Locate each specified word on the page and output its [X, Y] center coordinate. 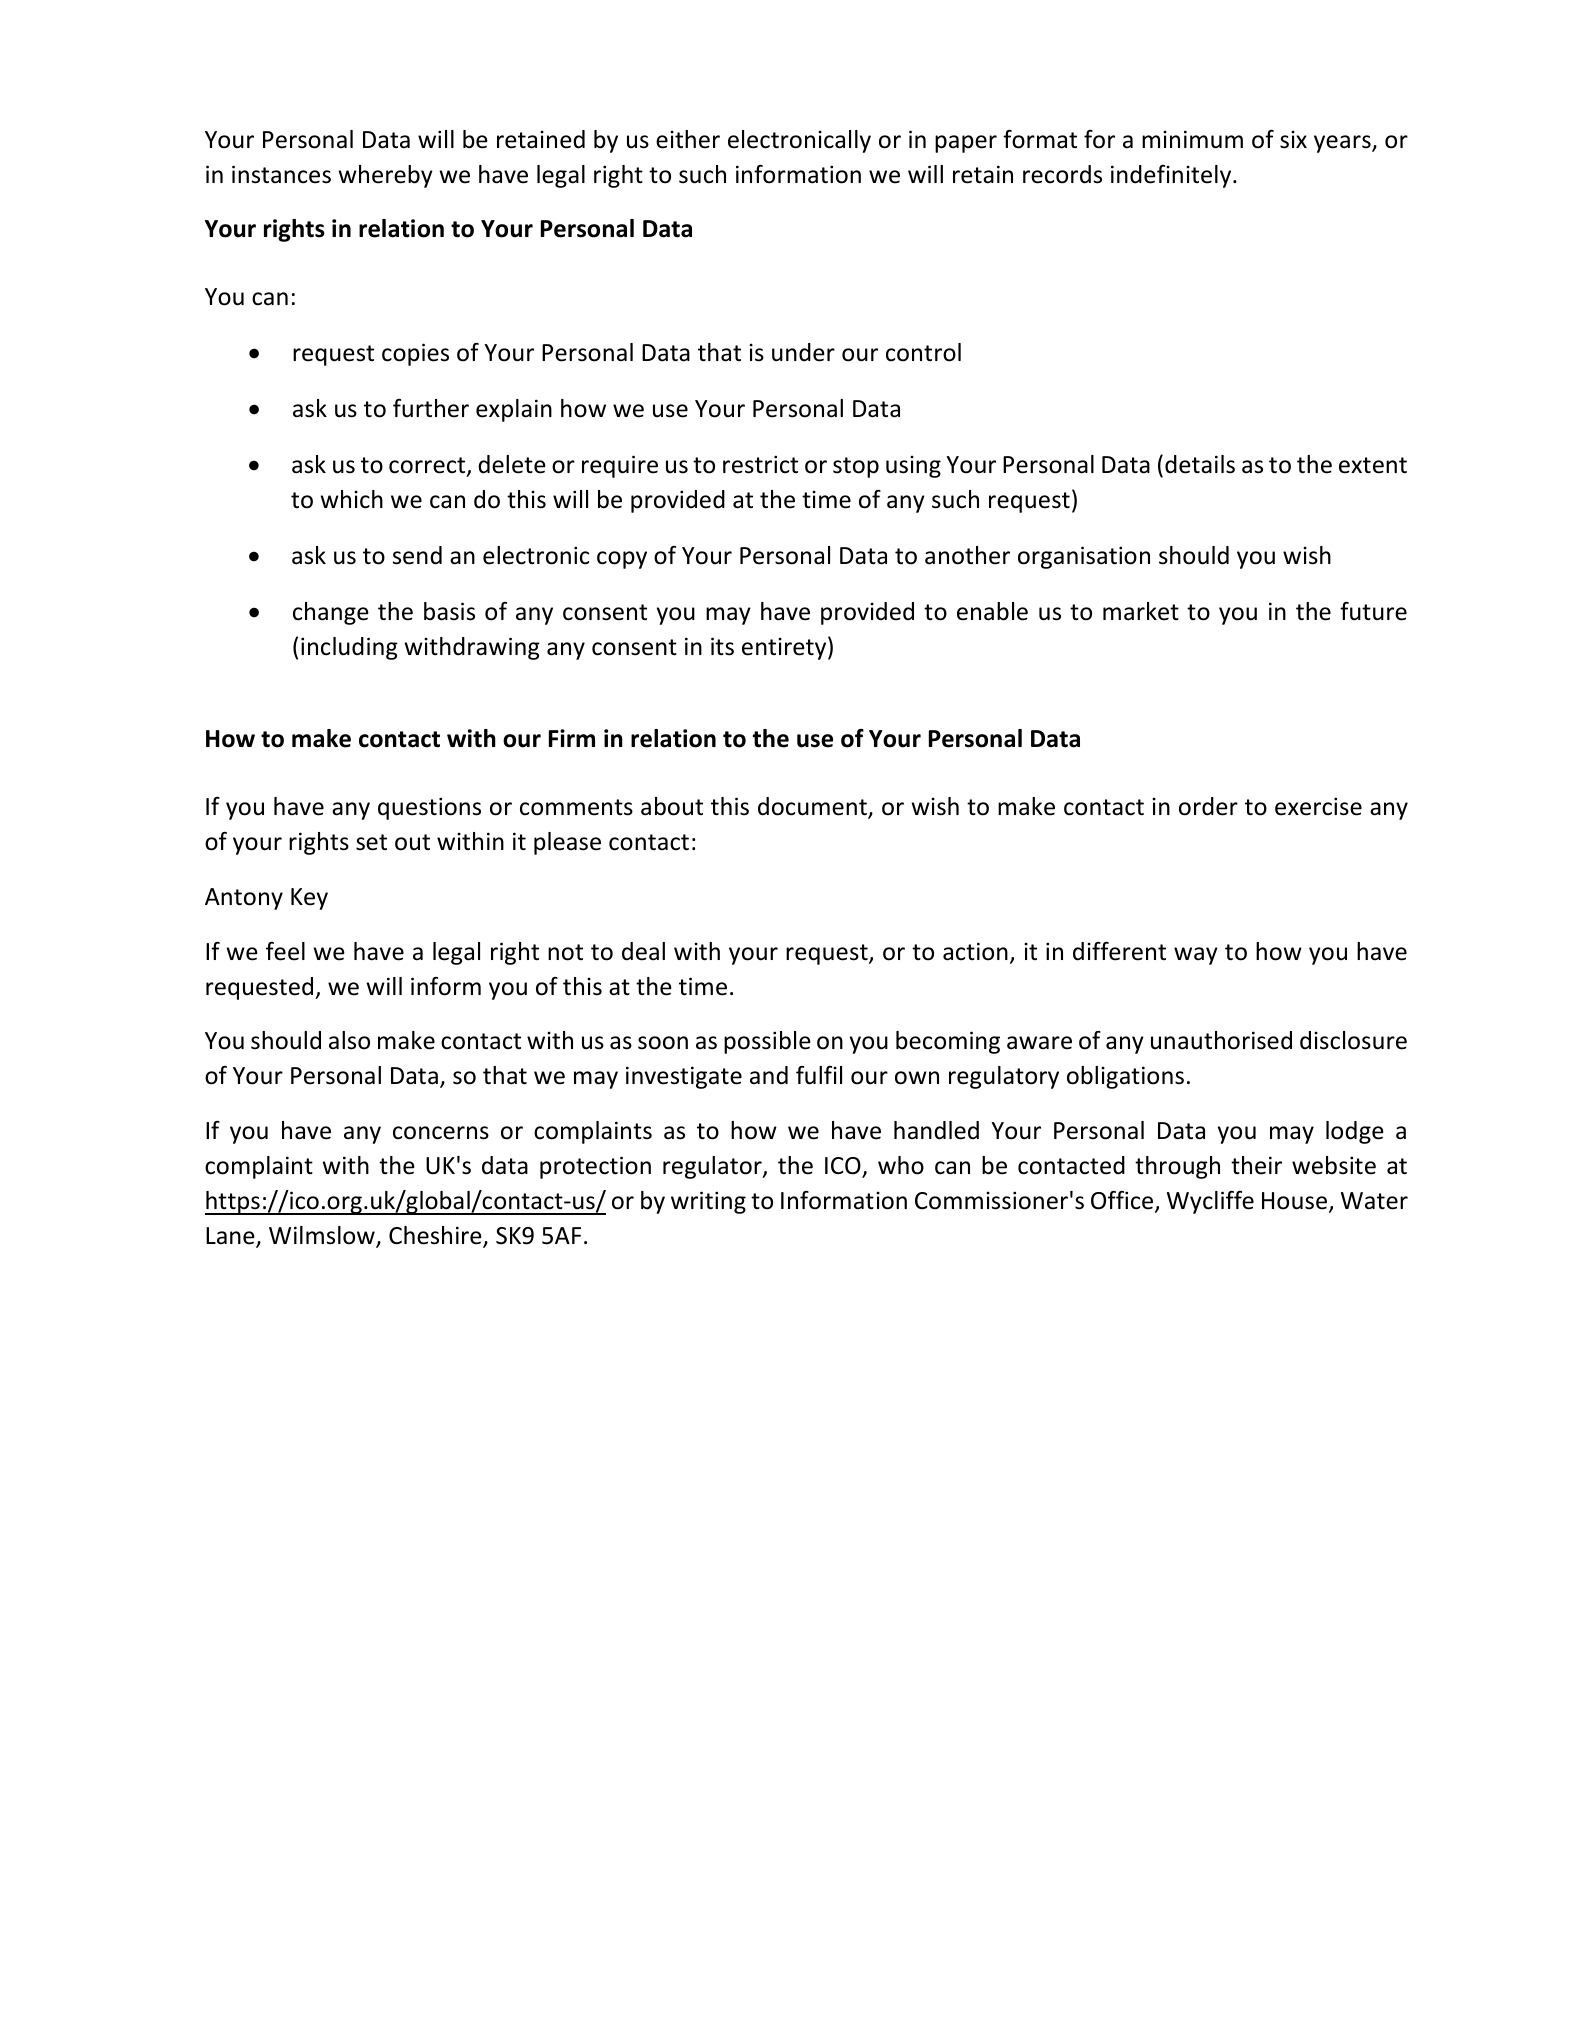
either [688, 139]
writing [708, 1202]
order [1208, 806]
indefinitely [1172, 176]
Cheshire [436, 1237]
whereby [385, 176]
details [1200, 464]
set [371, 842]
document [813, 807]
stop [856, 467]
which [351, 499]
